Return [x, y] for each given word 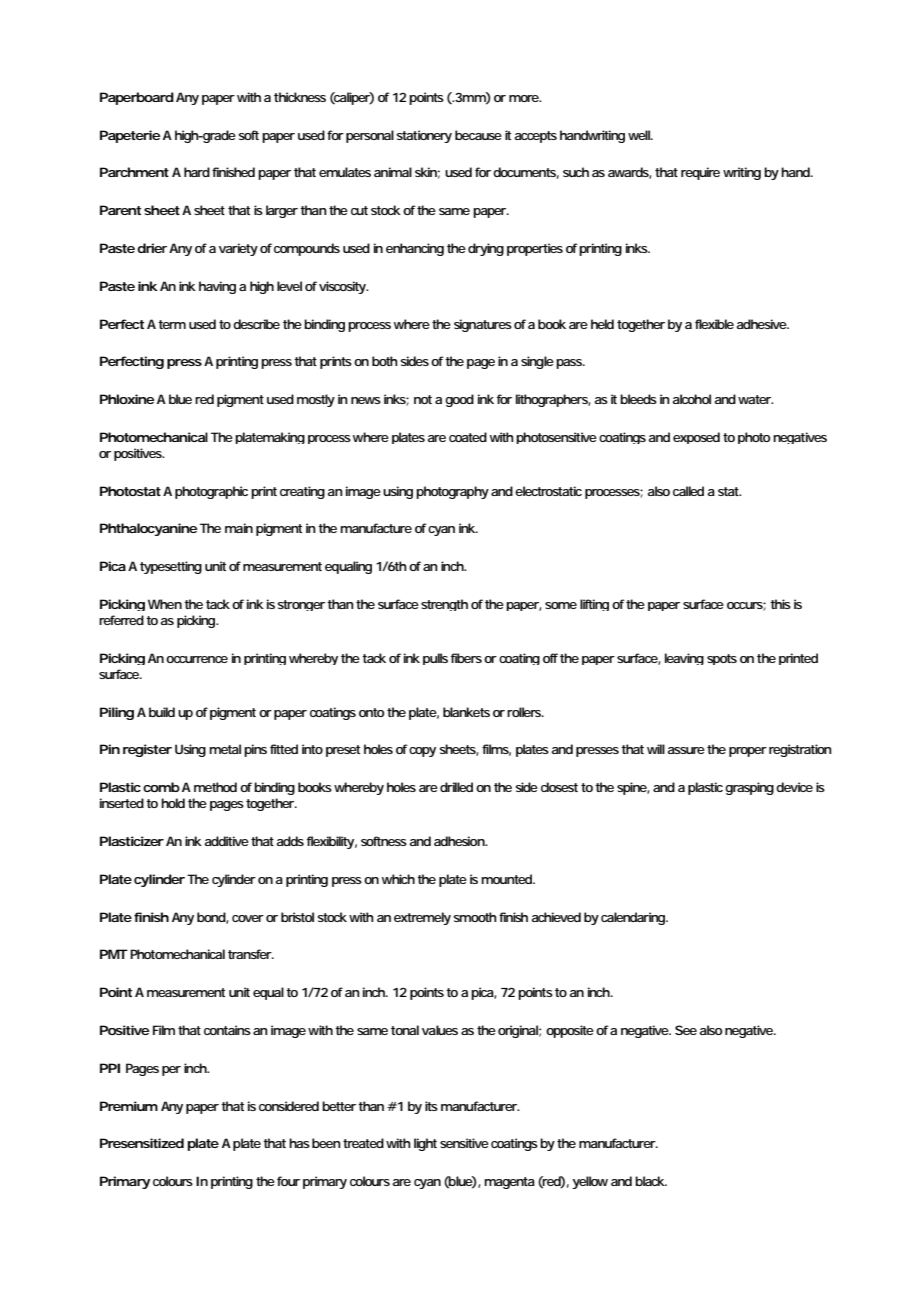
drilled [456, 787]
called [688, 491]
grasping [749, 788]
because [478, 135]
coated [468, 437]
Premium [129, 1106]
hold [173, 803]
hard [197, 172]
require [700, 173]
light [425, 1144]
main [239, 528]
